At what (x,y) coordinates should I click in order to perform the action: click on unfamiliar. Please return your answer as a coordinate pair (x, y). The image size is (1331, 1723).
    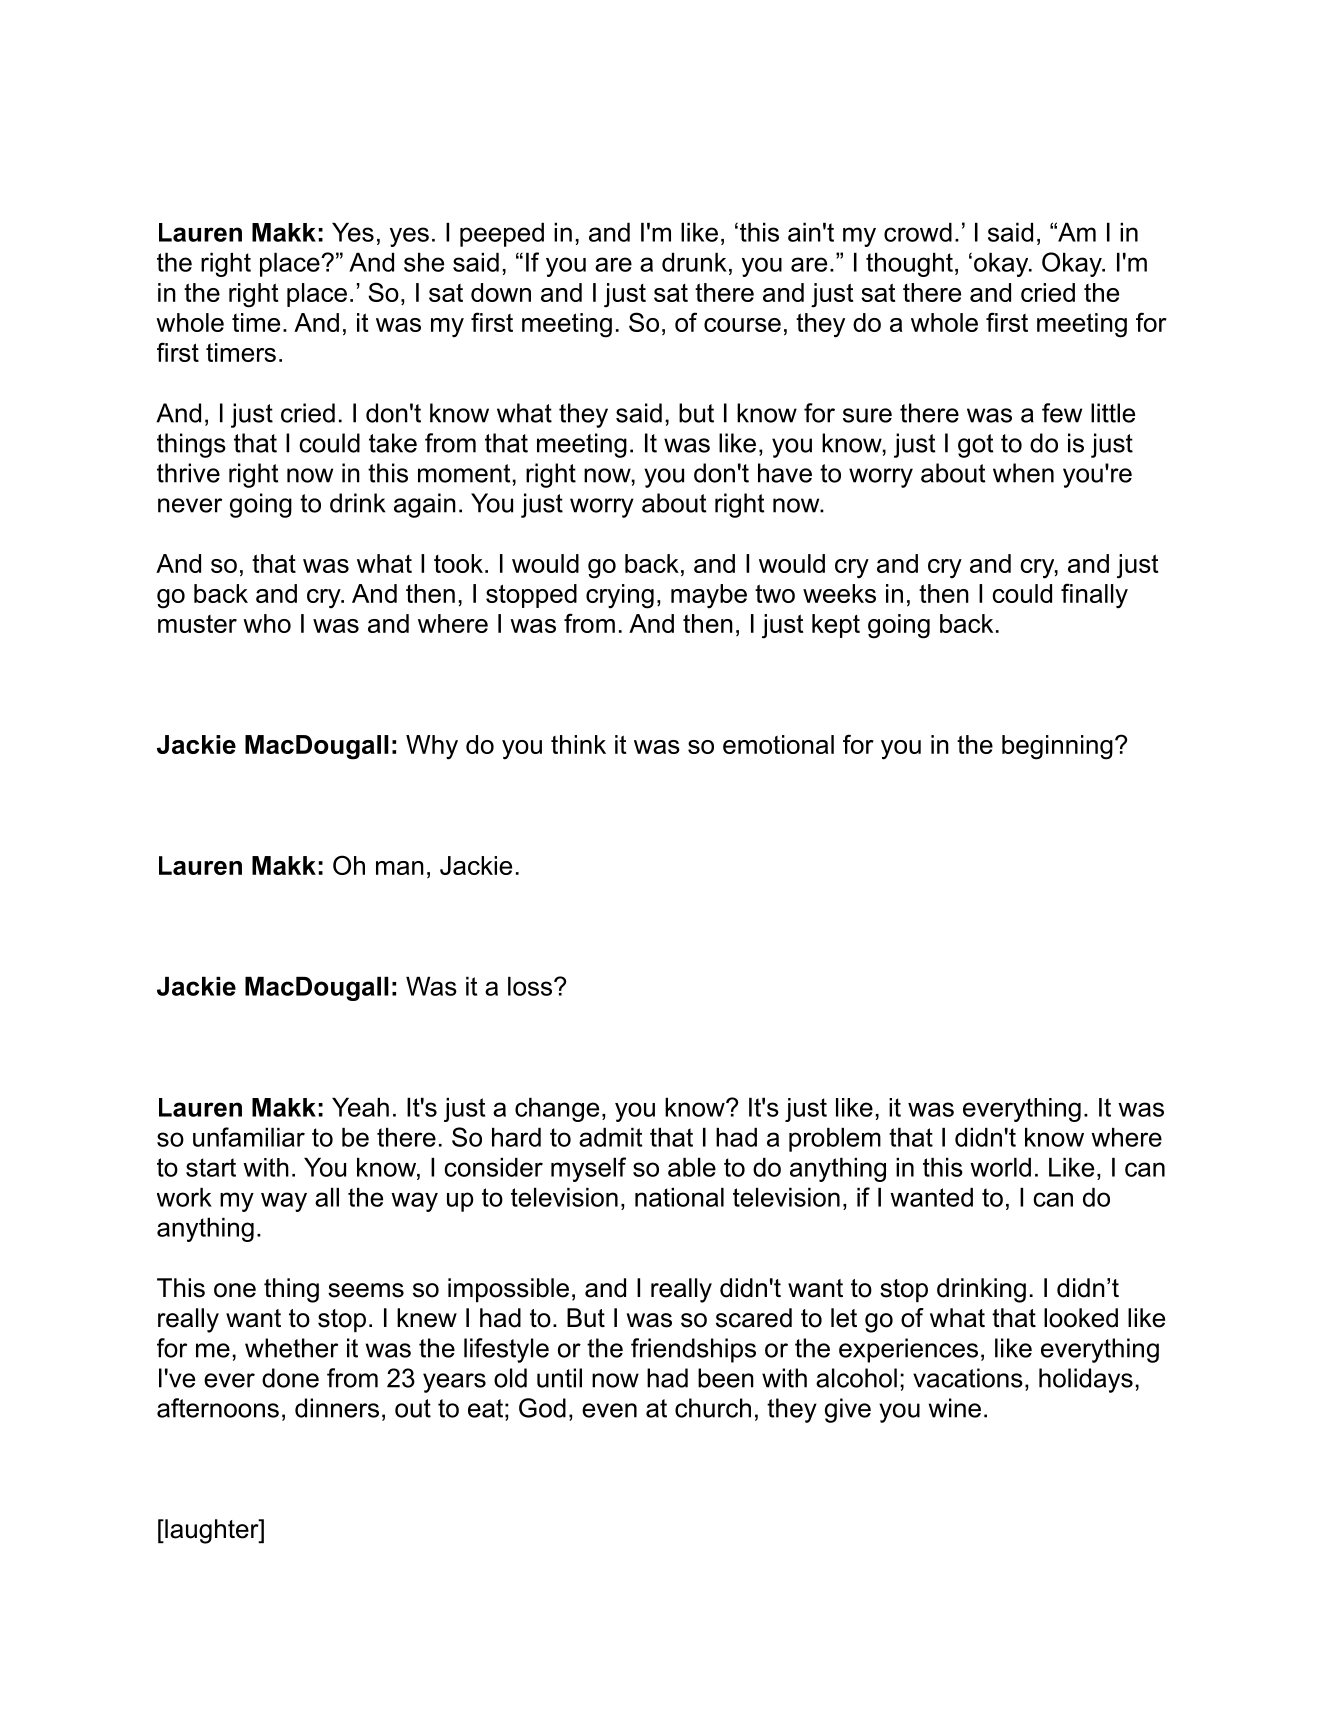
    Looking at the image, I should click on (249, 1137).
